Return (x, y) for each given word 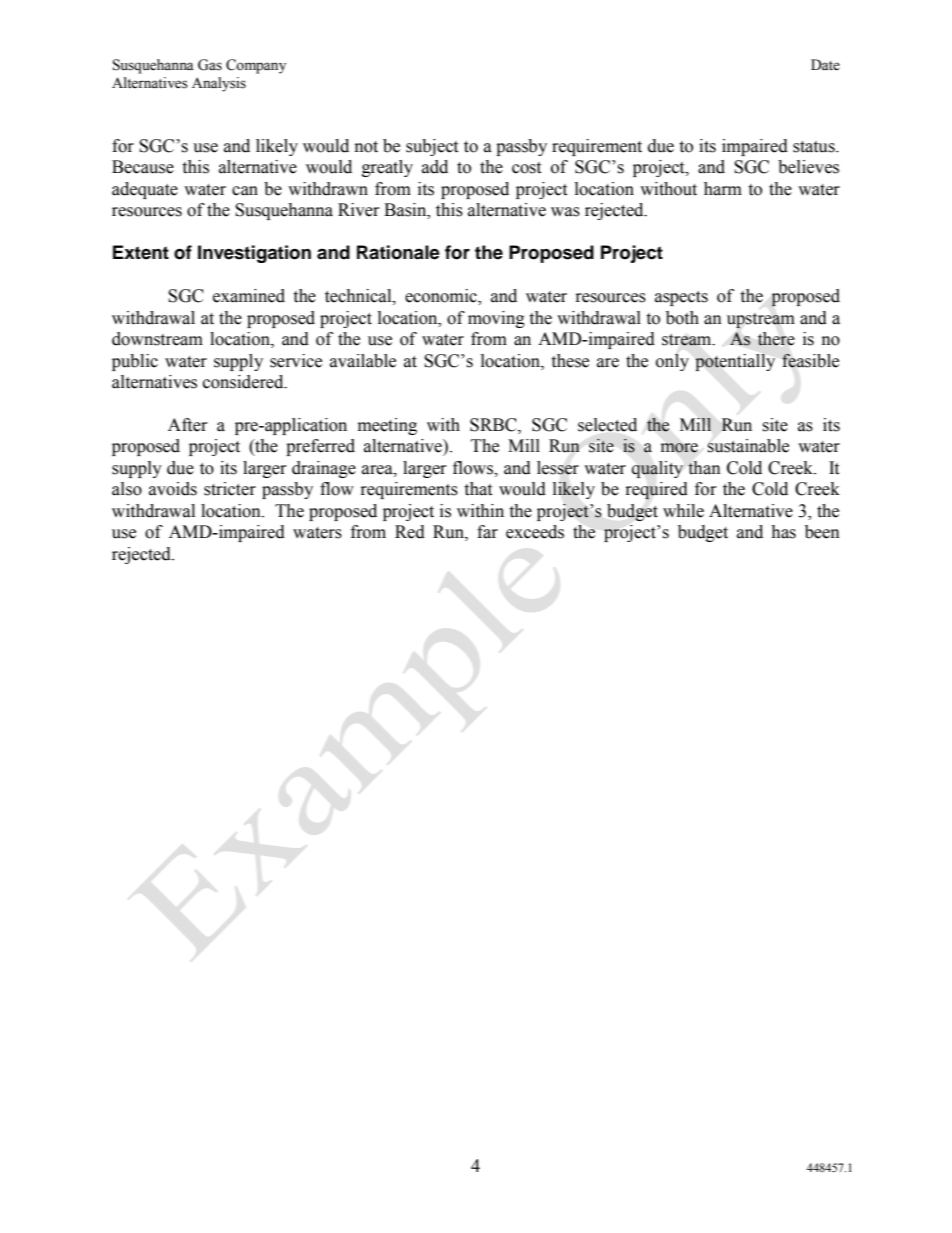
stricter (230, 489)
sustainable (748, 446)
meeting (387, 426)
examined (249, 296)
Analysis (219, 84)
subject (432, 147)
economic (442, 297)
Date (825, 65)
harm (723, 189)
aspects (681, 298)
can (245, 191)
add (435, 167)
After (187, 425)
